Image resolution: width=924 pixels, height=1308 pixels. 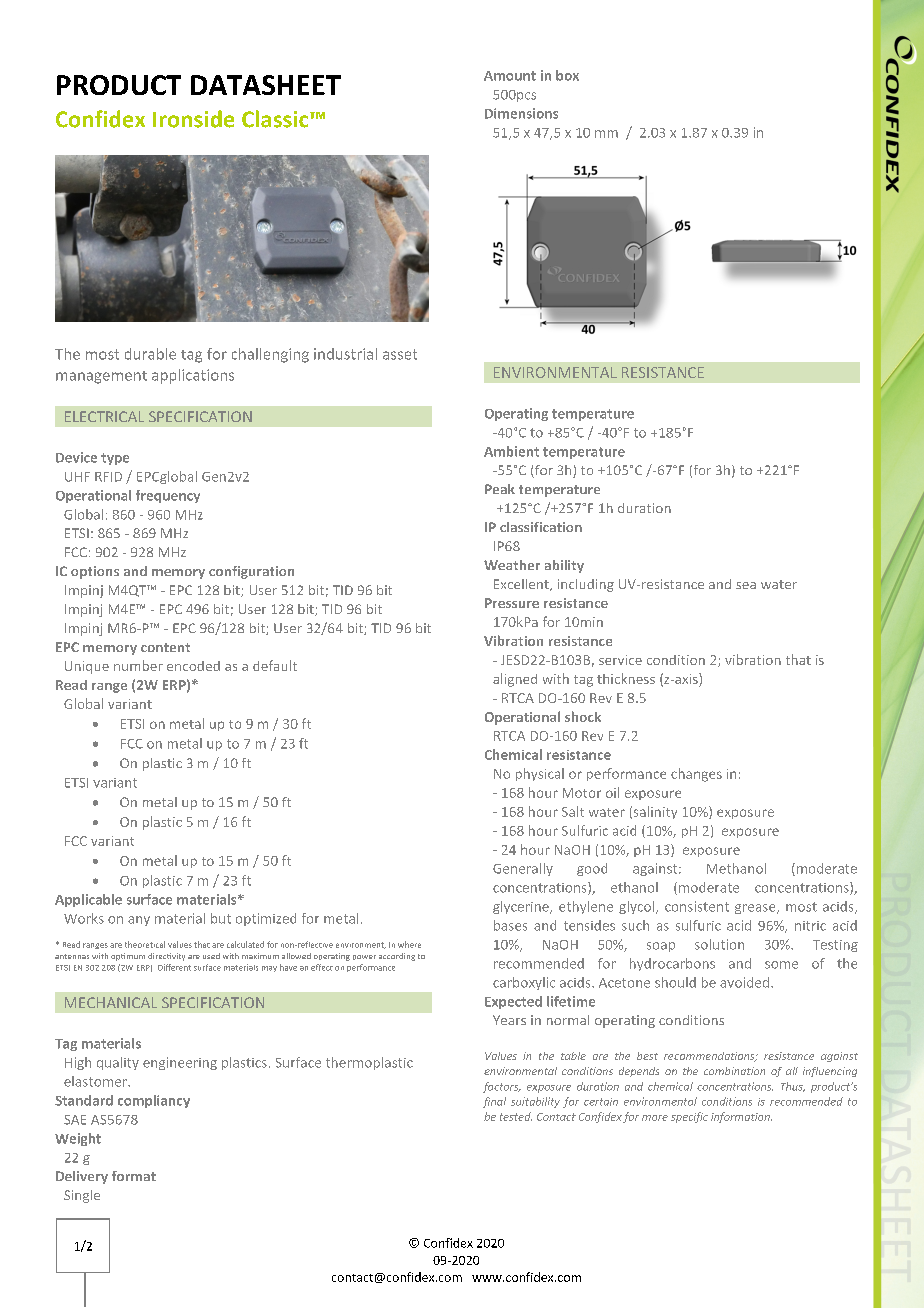 What do you see at coordinates (511, 451) in the document?
I see `Ambient` at bounding box center [511, 451].
